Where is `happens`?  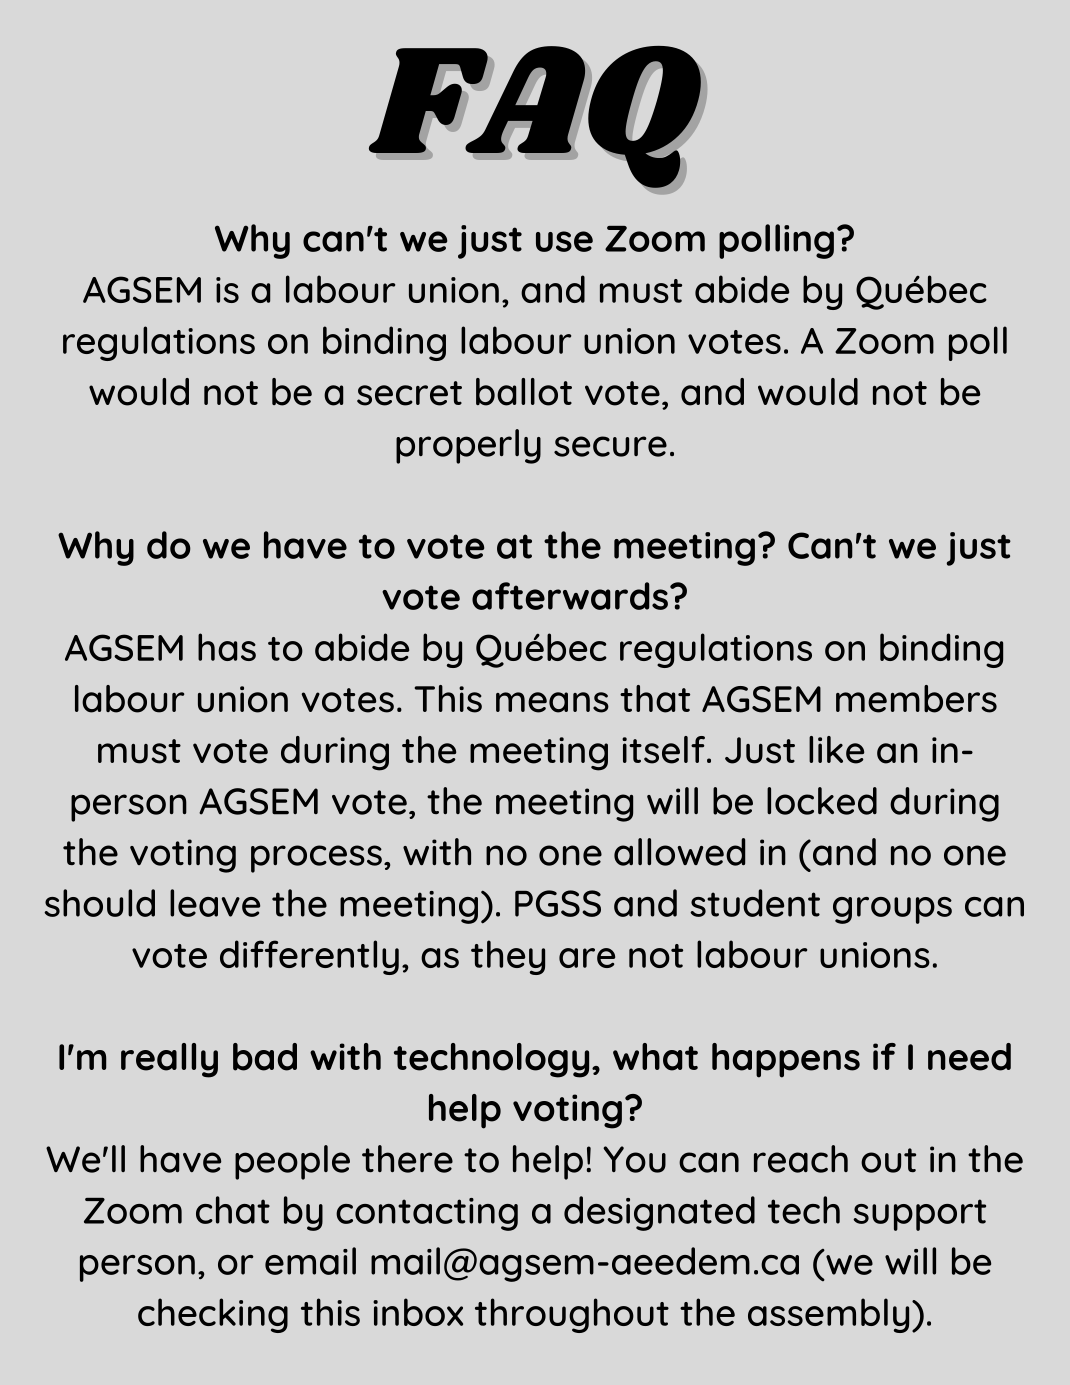
happens is located at coordinates (786, 1060).
